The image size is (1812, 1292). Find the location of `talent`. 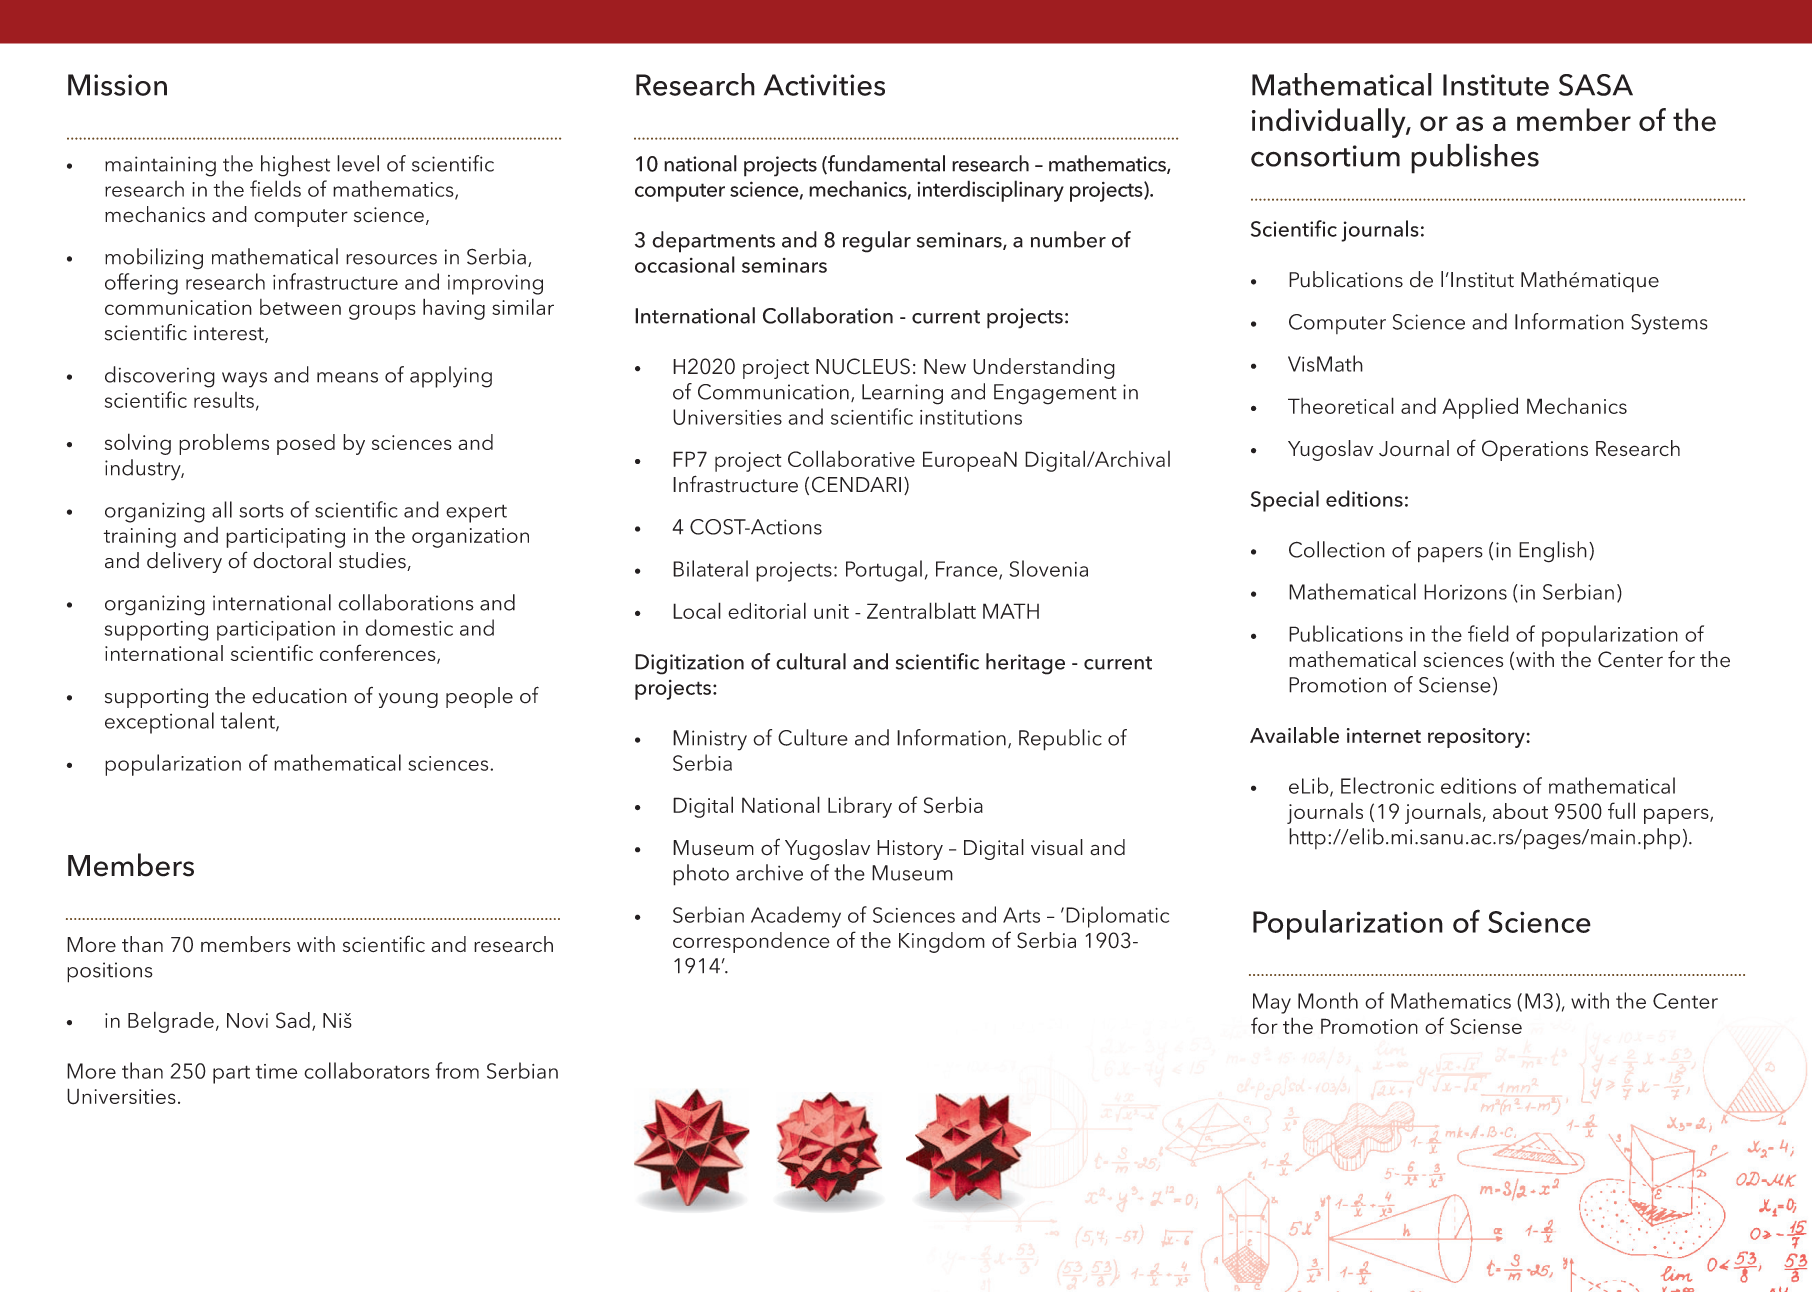

talent is located at coordinates (249, 721).
